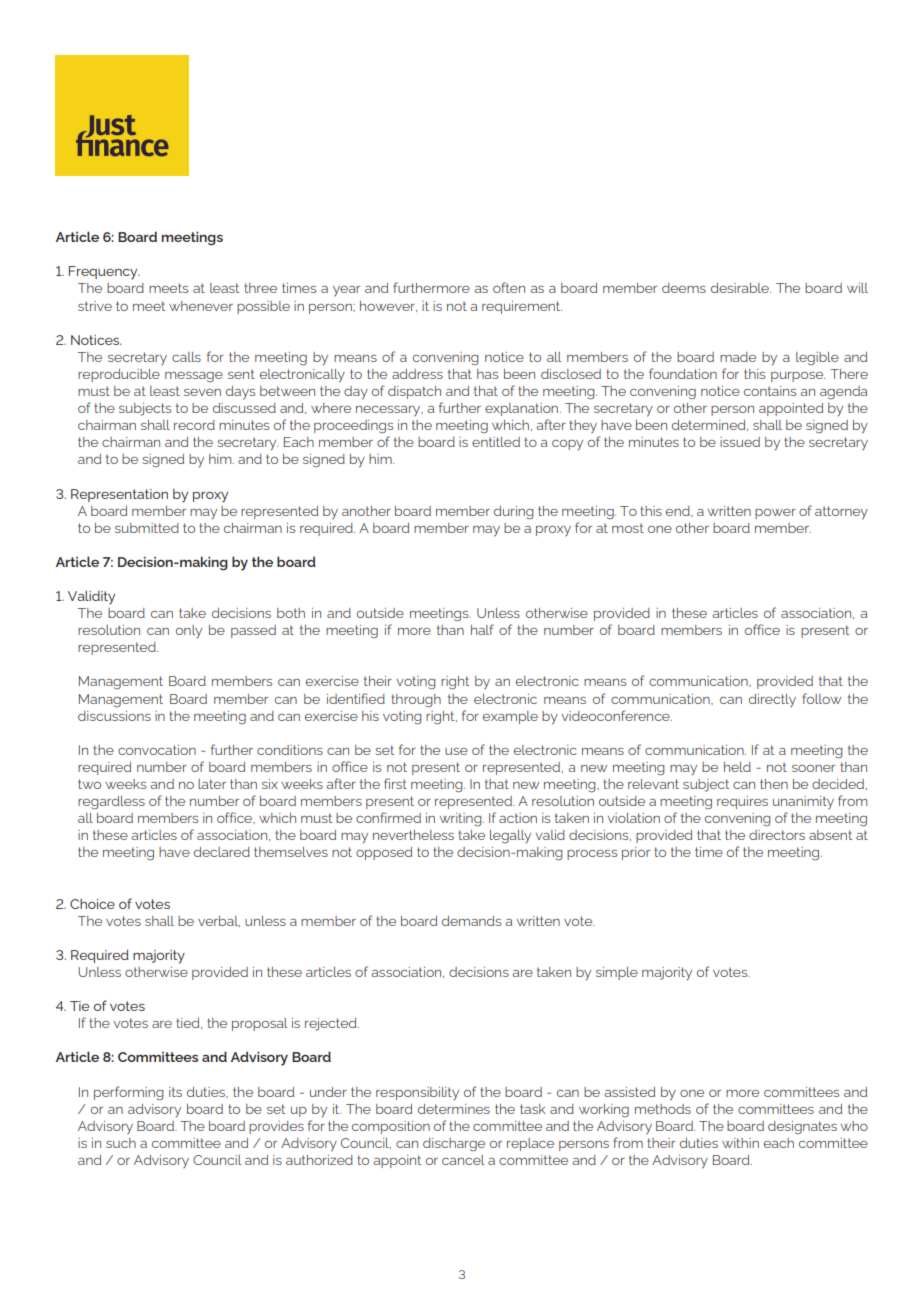  I want to click on such, so click(121, 1143).
